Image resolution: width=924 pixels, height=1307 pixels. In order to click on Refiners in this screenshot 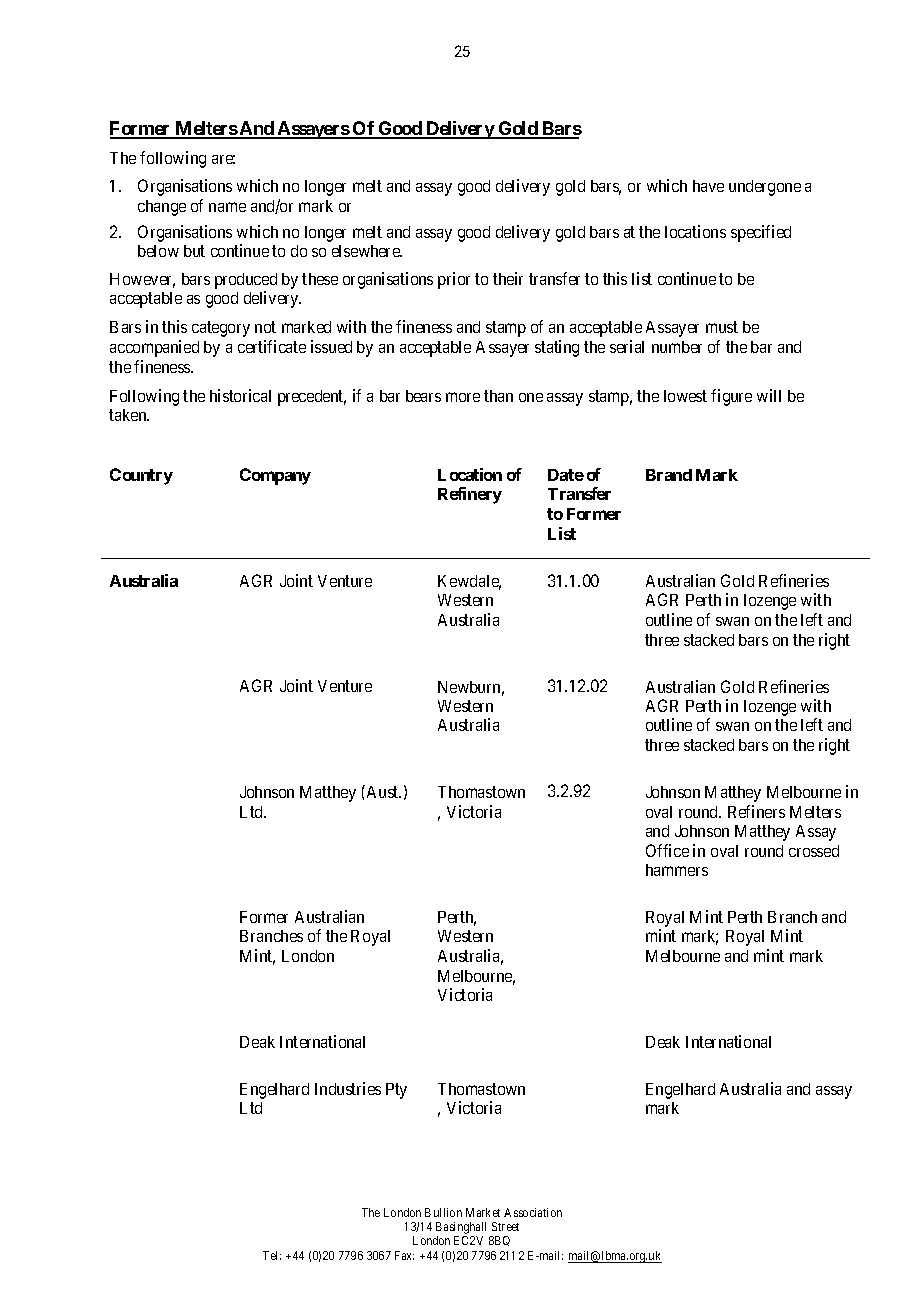, I will do `click(756, 811)`.
